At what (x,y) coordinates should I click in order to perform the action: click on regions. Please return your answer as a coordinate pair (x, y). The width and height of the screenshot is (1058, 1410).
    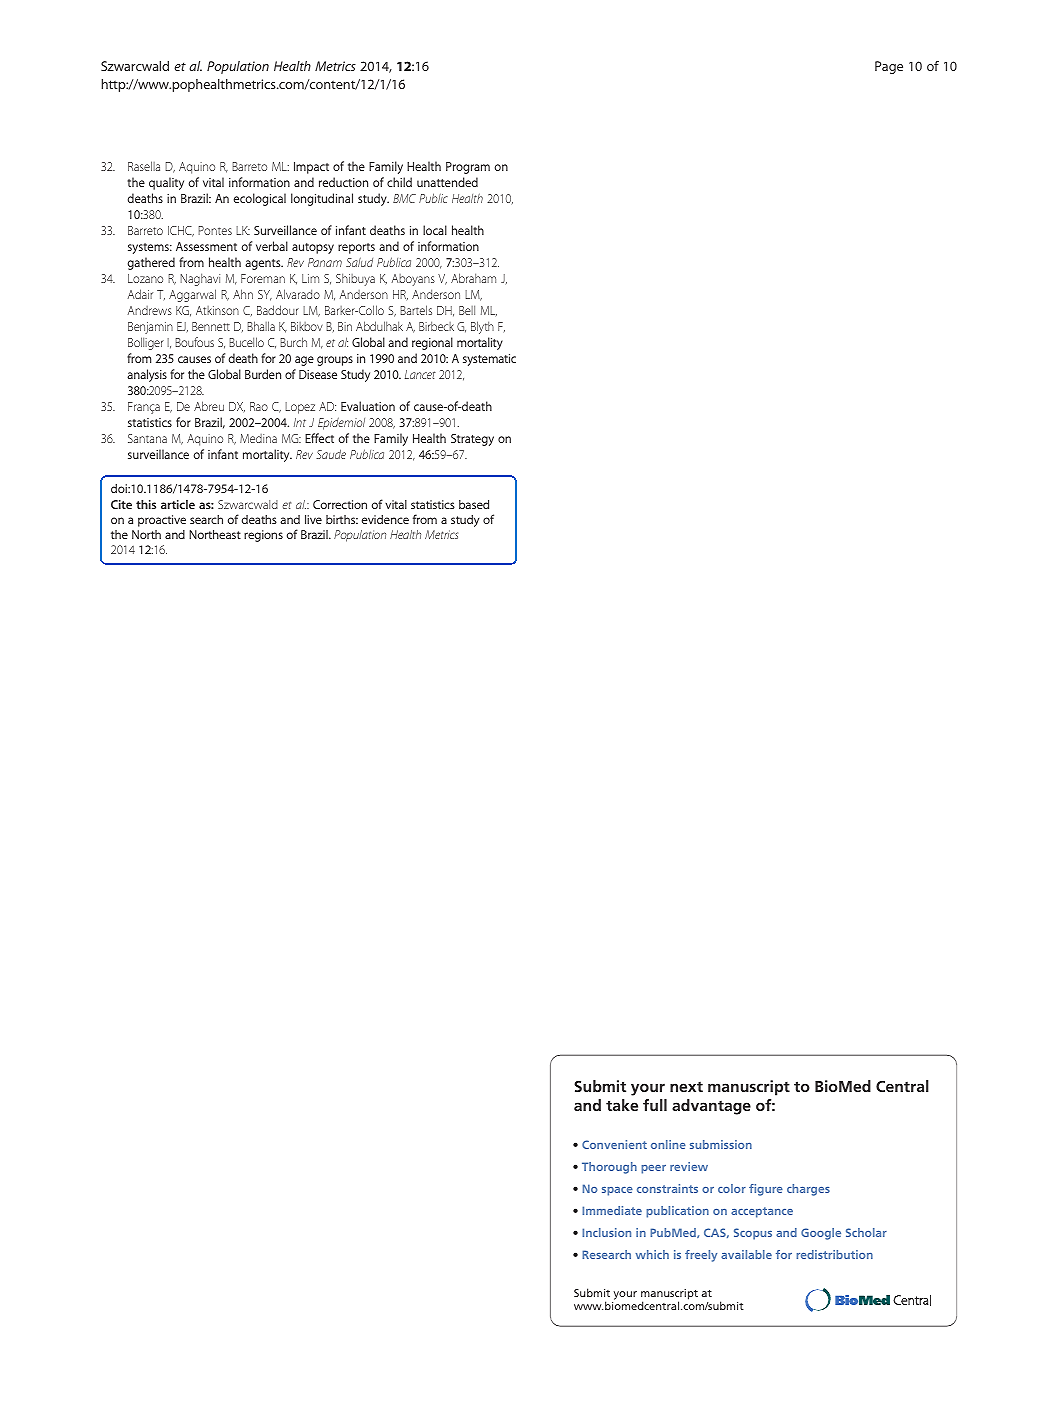
    Looking at the image, I should click on (263, 536).
